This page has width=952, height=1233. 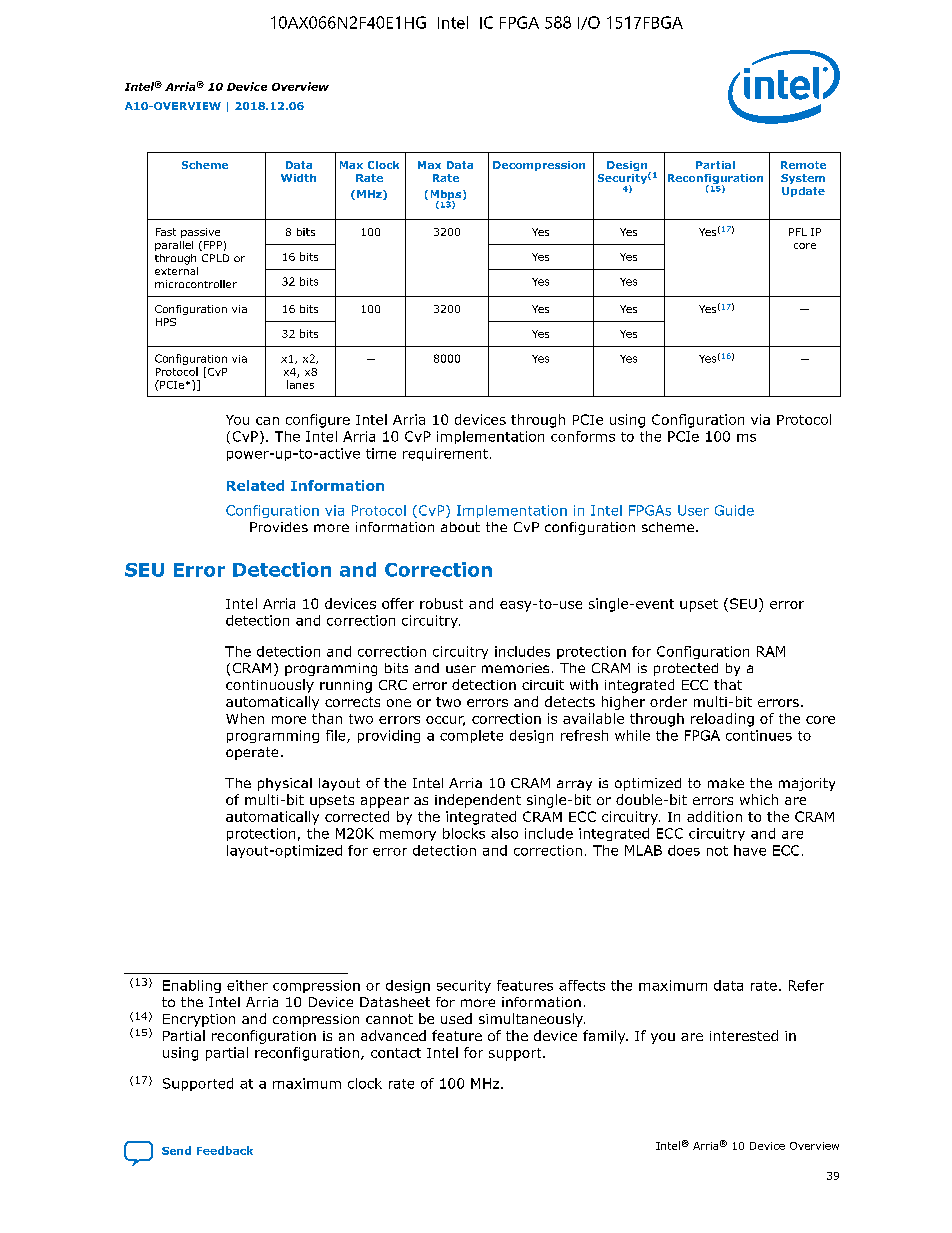 I want to click on contact, so click(x=396, y=1053).
